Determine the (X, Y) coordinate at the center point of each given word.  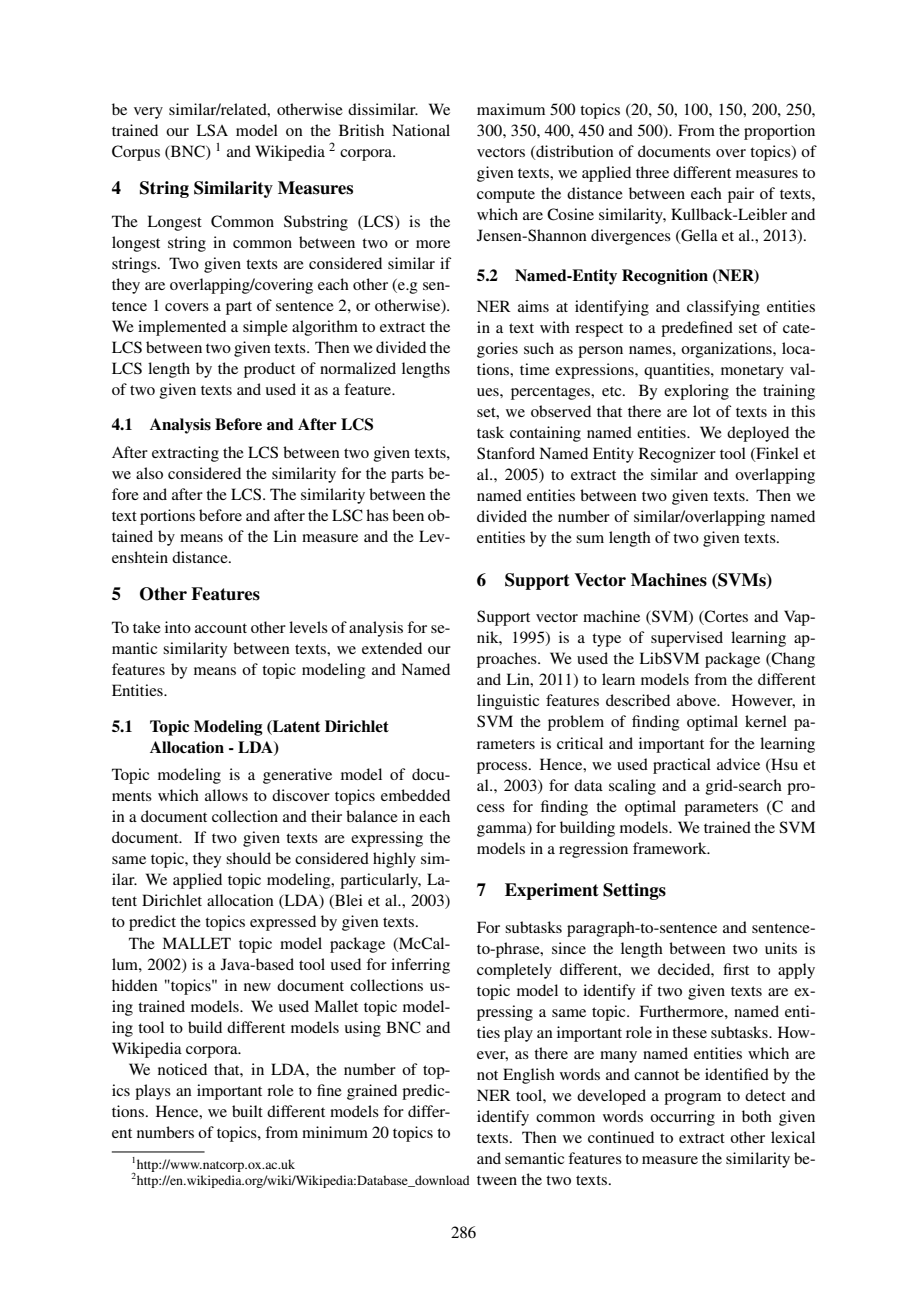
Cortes (725, 617)
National (421, 130)
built (247, 1111)
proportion (779, 132)
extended (392, 648)
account (221, 628)
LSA (212, 130)
